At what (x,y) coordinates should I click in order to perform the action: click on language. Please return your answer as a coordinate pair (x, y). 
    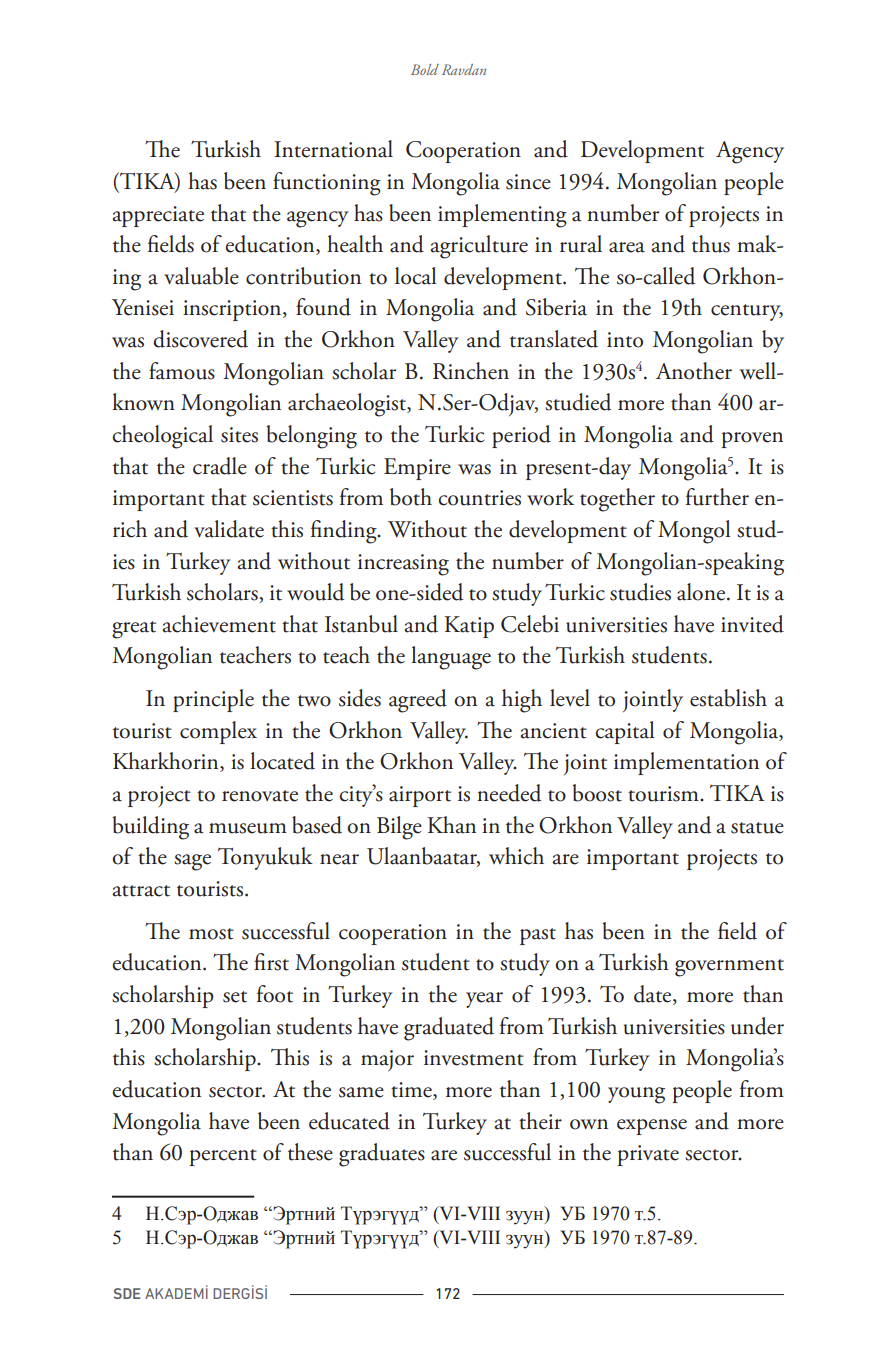
    Looking at the image, I should click on (451, 658).
